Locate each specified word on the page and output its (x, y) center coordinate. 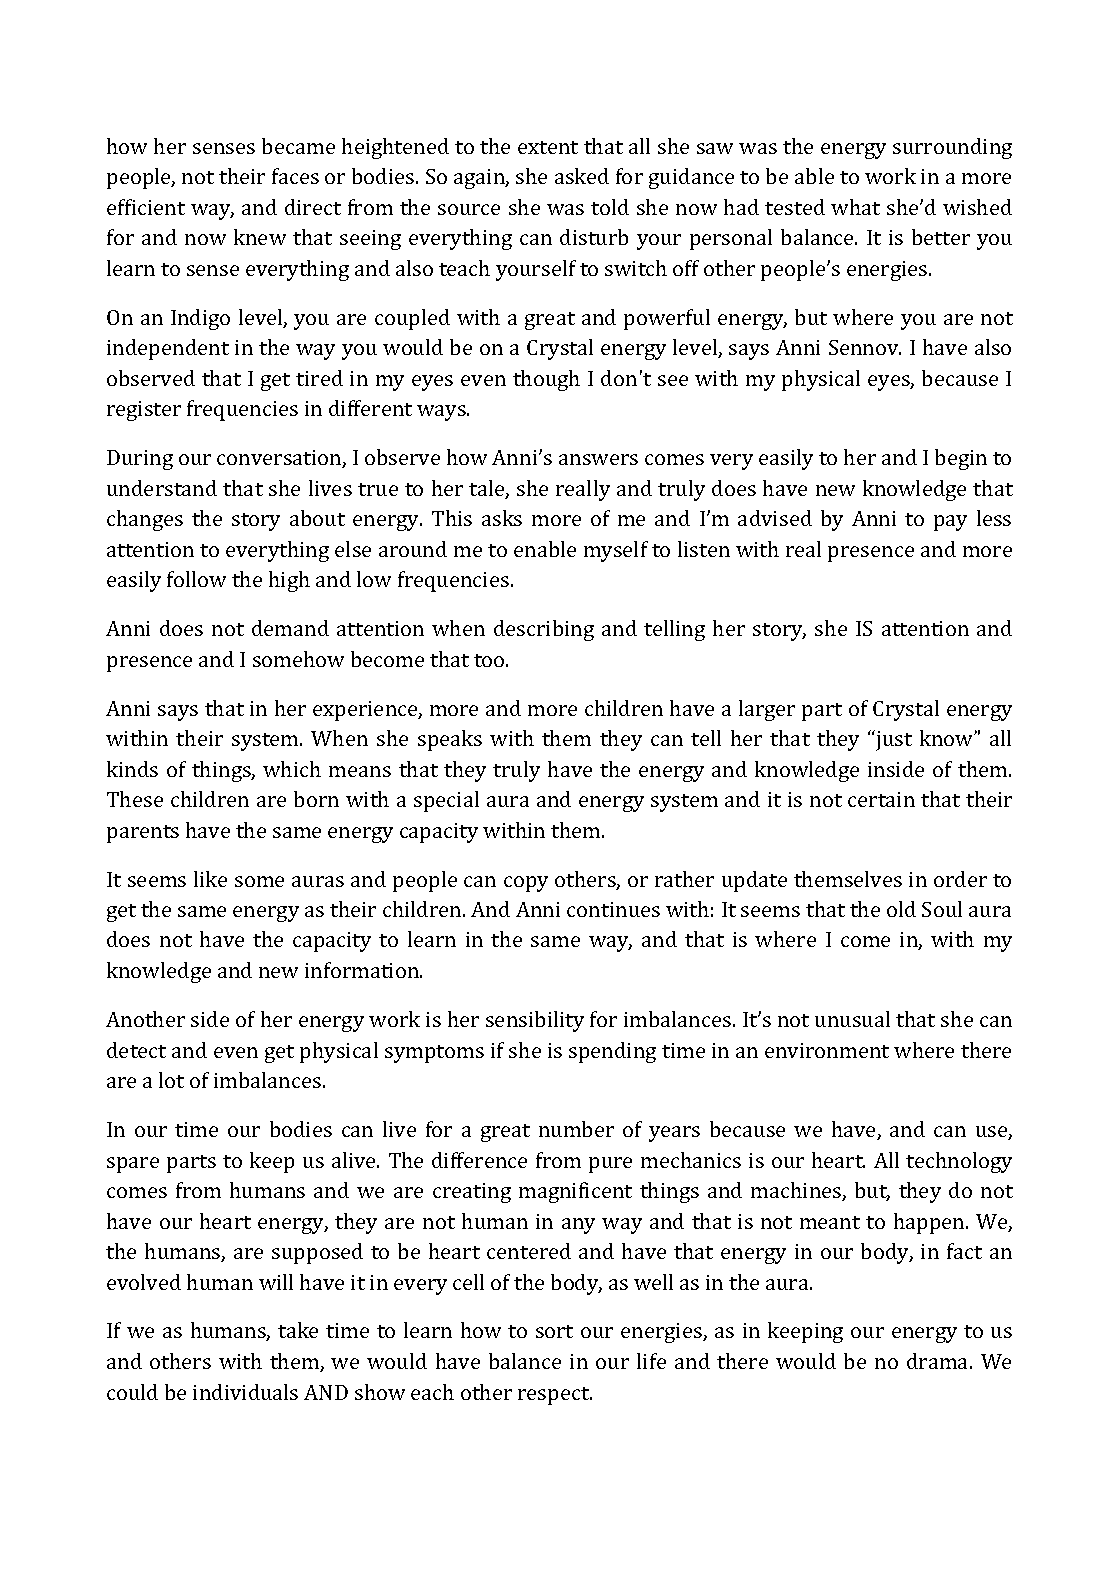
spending (612, 1052)
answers (598, 459)
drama (939, 1361)
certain (881, 799)
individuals (245, 1392)
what (855, 207)
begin (961, 459)
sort (554, 1331)
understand (162, 488)
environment (827, 1050)
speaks (450, 740)
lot (171, 1080)
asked (582, 176)
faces (295, 176)
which (292, 769)
